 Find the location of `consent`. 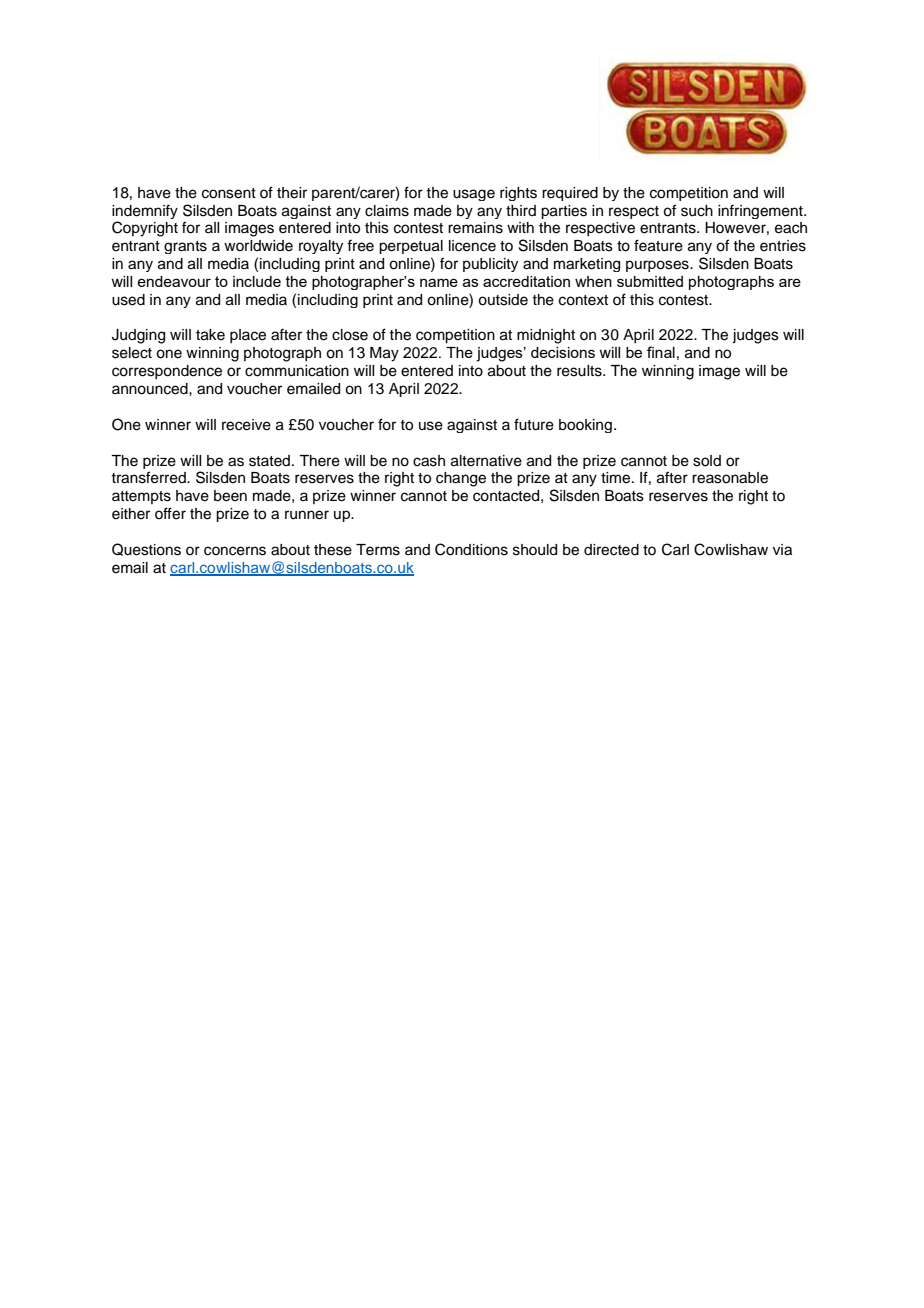

consent is located at coordinates (229, 193).
